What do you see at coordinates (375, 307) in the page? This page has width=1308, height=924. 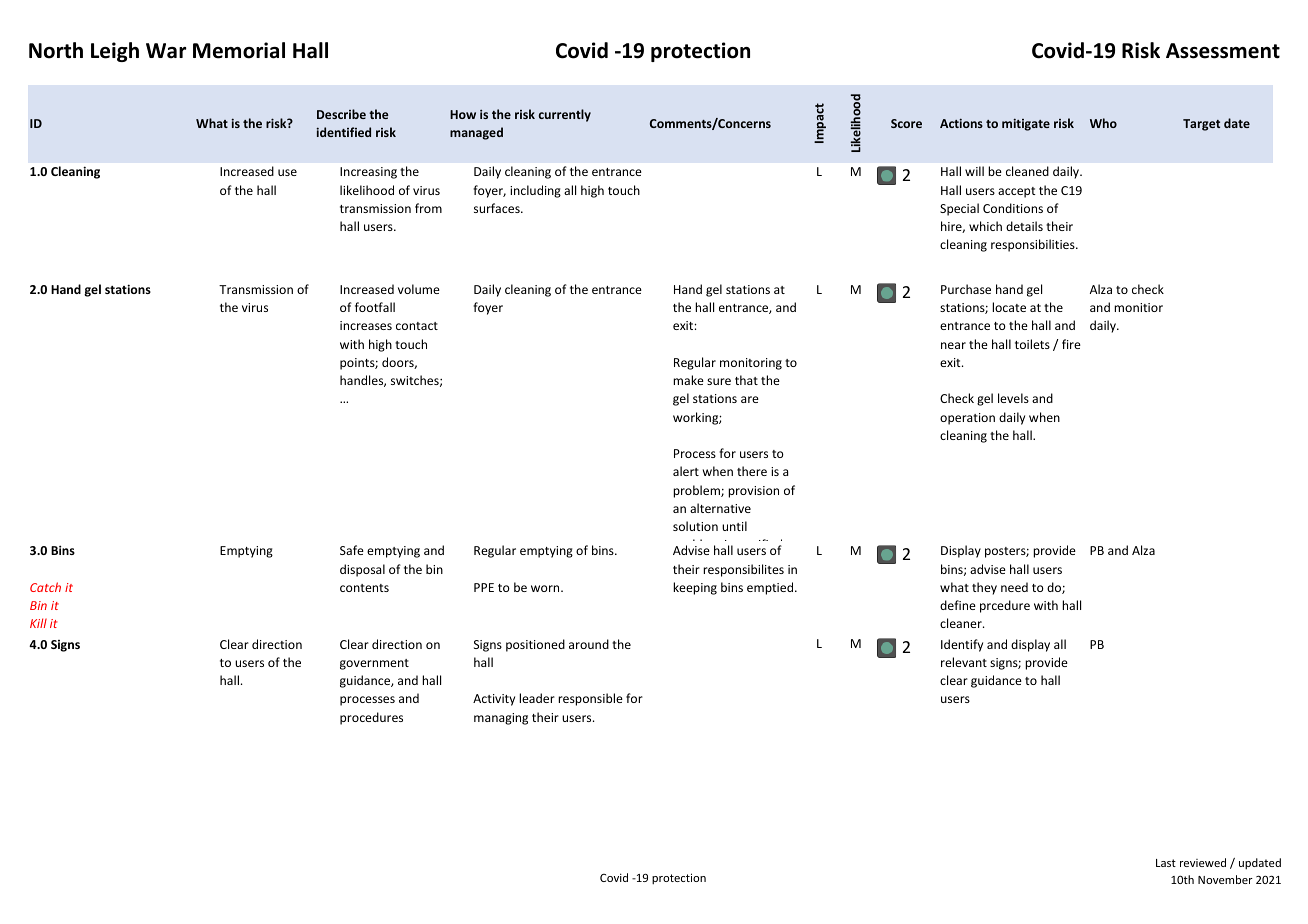 I see `footfall` at bounding box center [375, 307].
